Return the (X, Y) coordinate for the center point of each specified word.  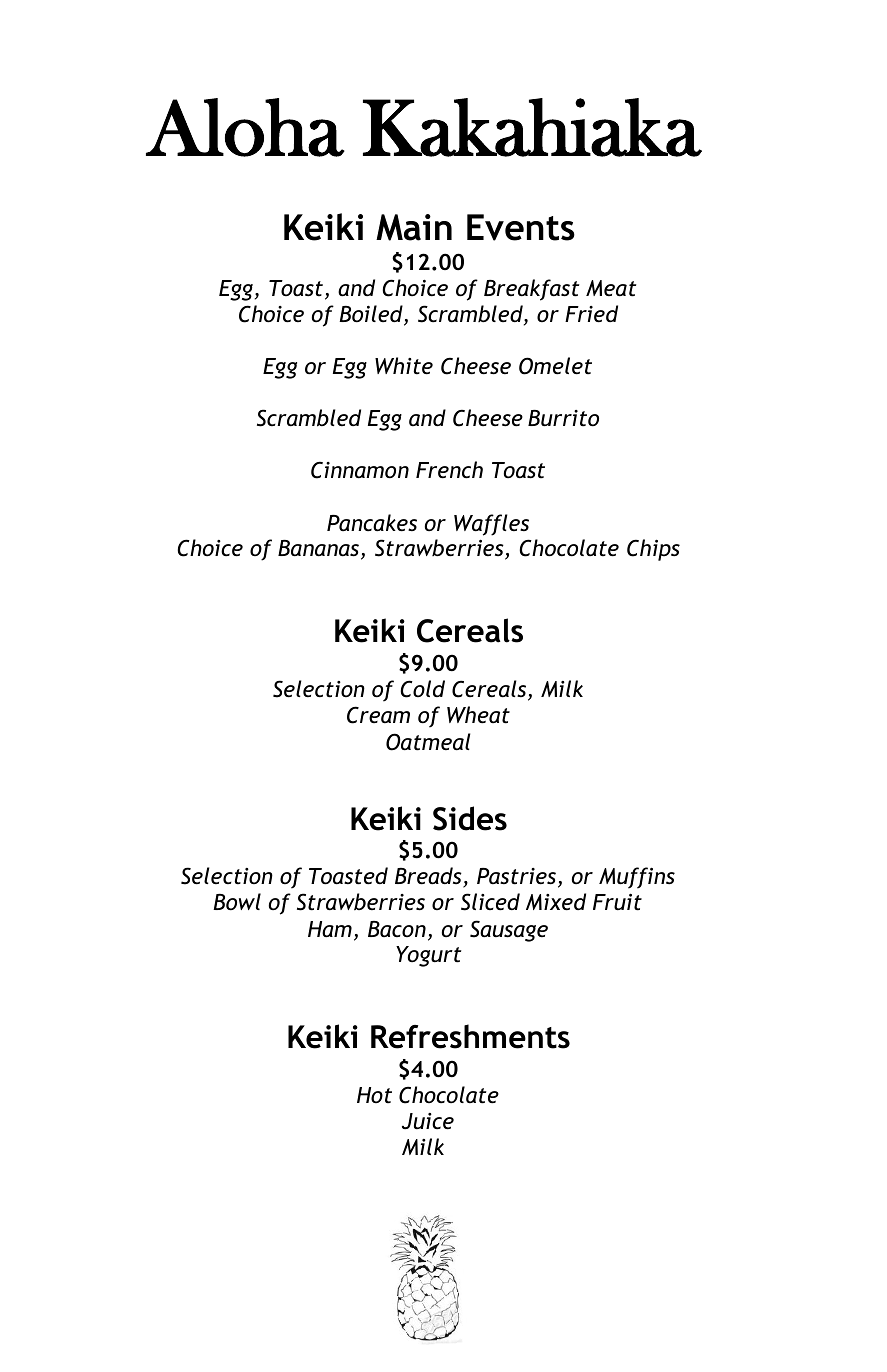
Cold (422, 689)
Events (521, 227)
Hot (374, 1095)
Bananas (320, 550)
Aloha (245, 127)
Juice (428, 1121)
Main (414, 227)
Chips (653, 550)
